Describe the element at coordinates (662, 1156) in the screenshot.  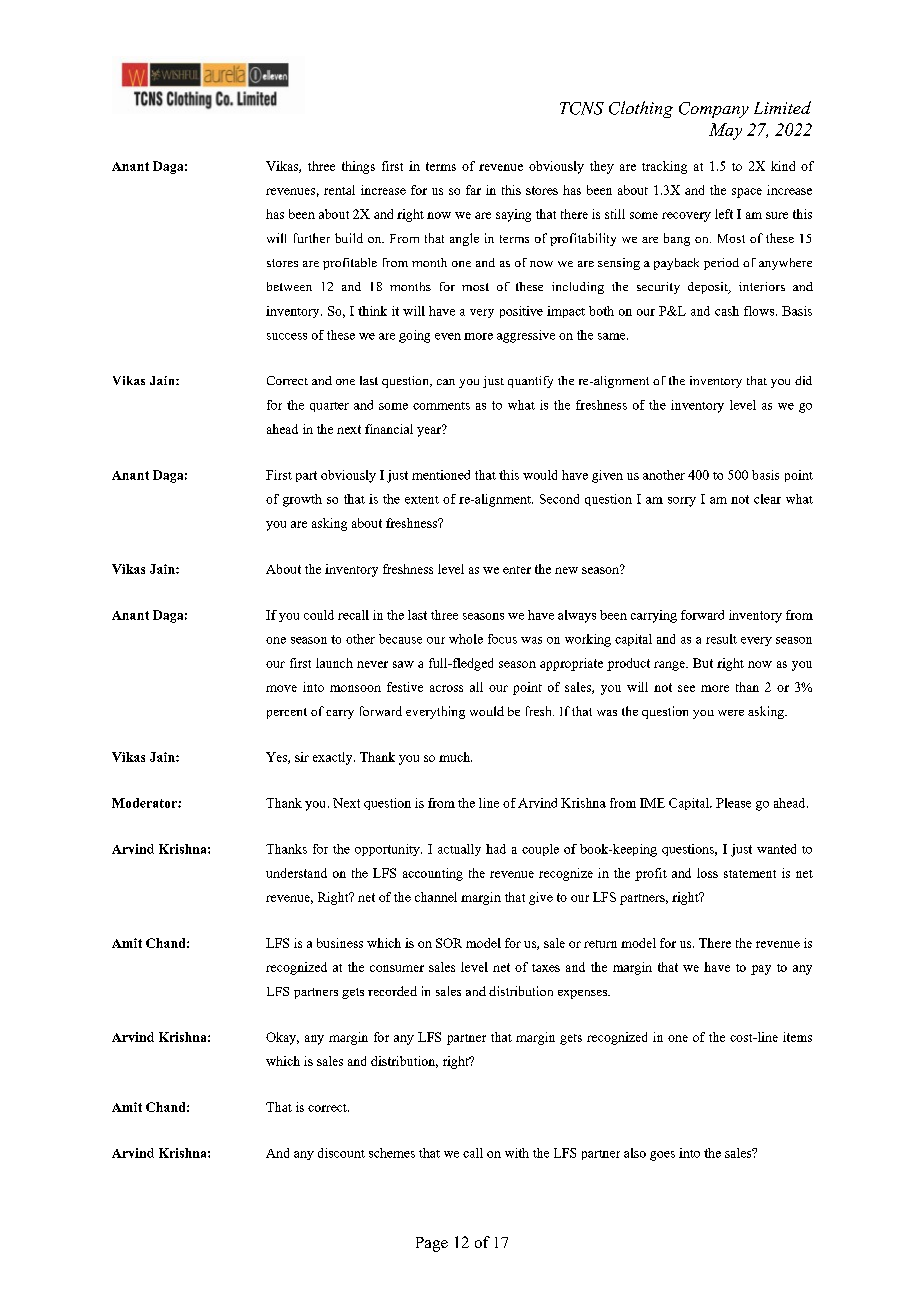
I see `goes` at that location.
